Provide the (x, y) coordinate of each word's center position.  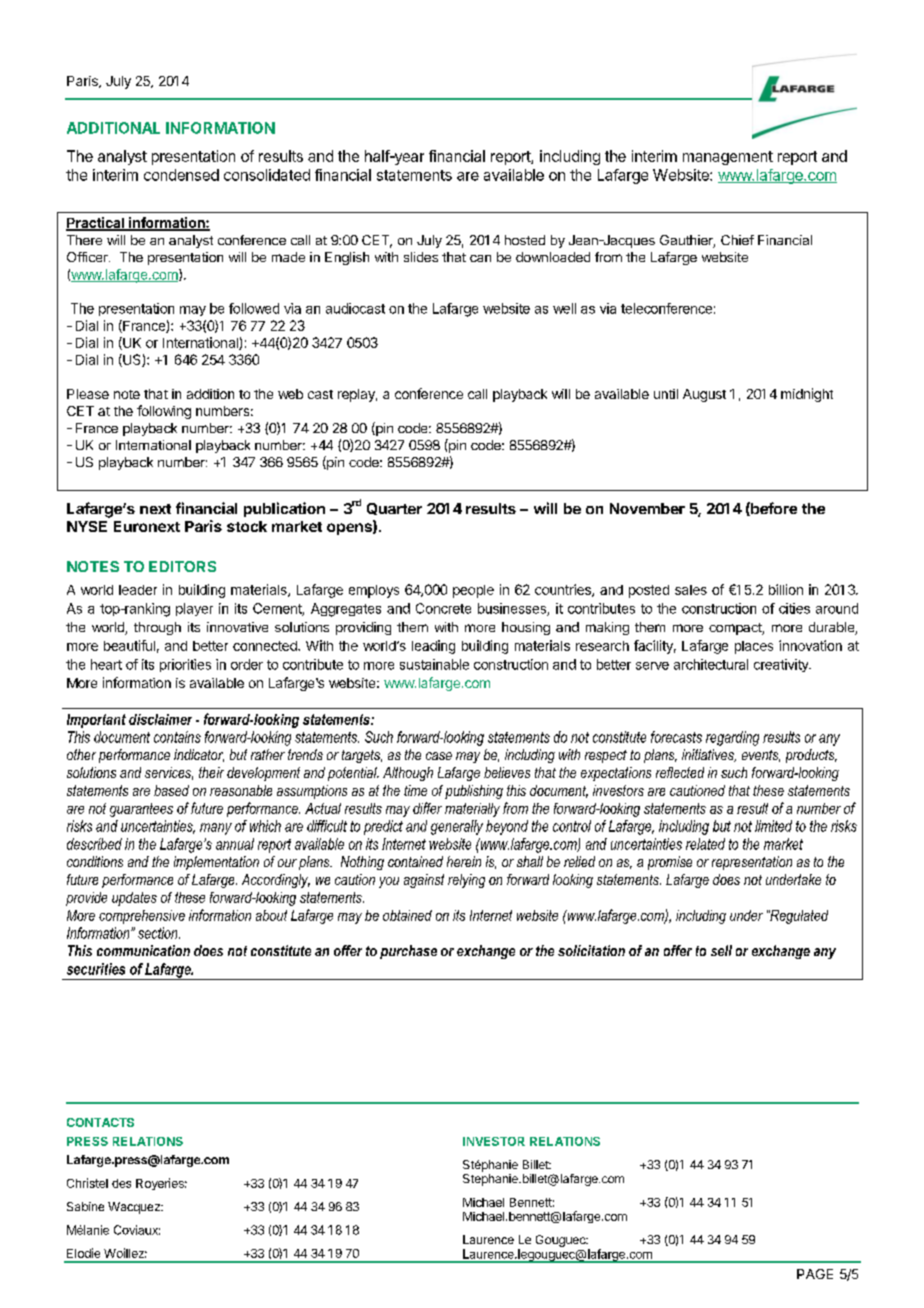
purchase (408, 952)
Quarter (394, 509)
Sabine (85, 1206)
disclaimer (160, 719)
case (439, 756)
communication (143, 950)
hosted (525, 240)
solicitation (591, 950)
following (164, 412)
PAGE (815, 1274)
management (728, 158)
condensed (181, 175)
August (704, 395)
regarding (732, 738)
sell (721, 950)
